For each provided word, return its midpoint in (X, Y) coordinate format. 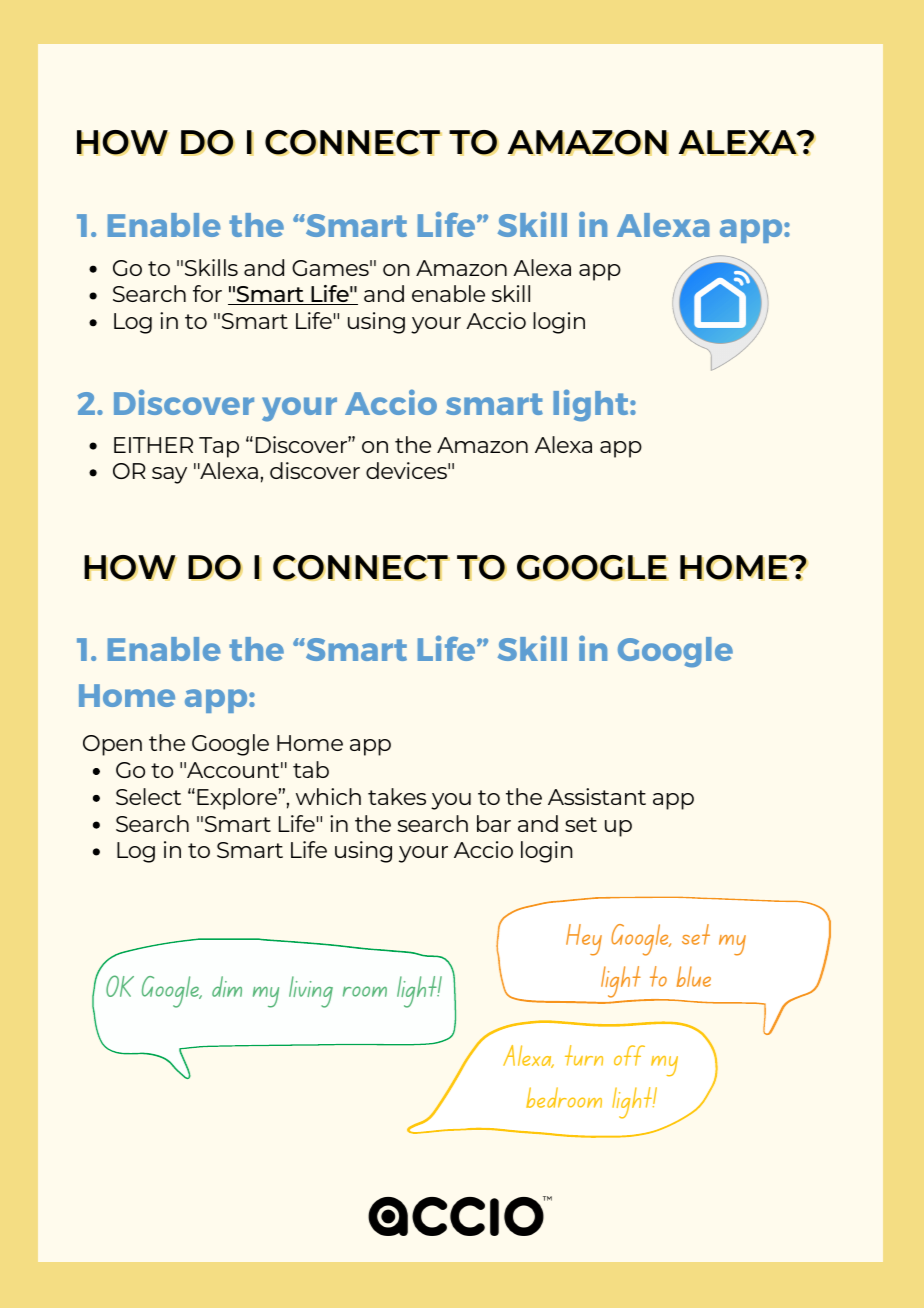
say (169, 475)
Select (148, 796)
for (207, 293)
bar (494, 823)
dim (227, 986)
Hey (584, 940)
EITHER (153, 445)
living (311, 992)
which (328, 796)
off (629, 1055)
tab (311, 769)
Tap (219, 447)
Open (112, 745)
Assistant (597, 796)
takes (397, 796)
